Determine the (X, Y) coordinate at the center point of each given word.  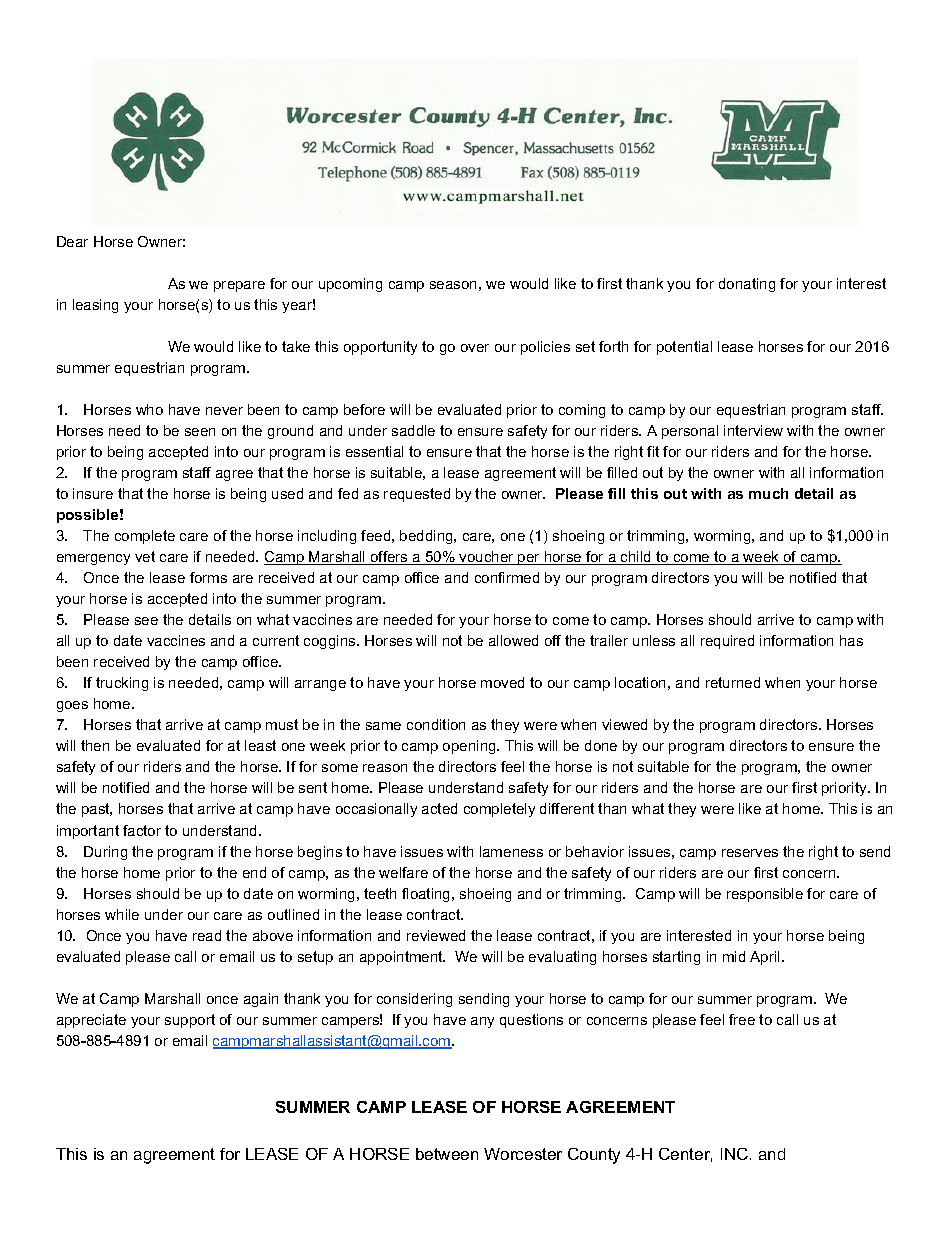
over (475, 348)
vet (145, 556)
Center (685, 1155)
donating (747, 285)
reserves (750, 853)
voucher (487, 558)
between (447, 1154)
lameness (511, 851)
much (768, 493)
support (190, 1021)
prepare (239, 286)
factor (142, 830)
